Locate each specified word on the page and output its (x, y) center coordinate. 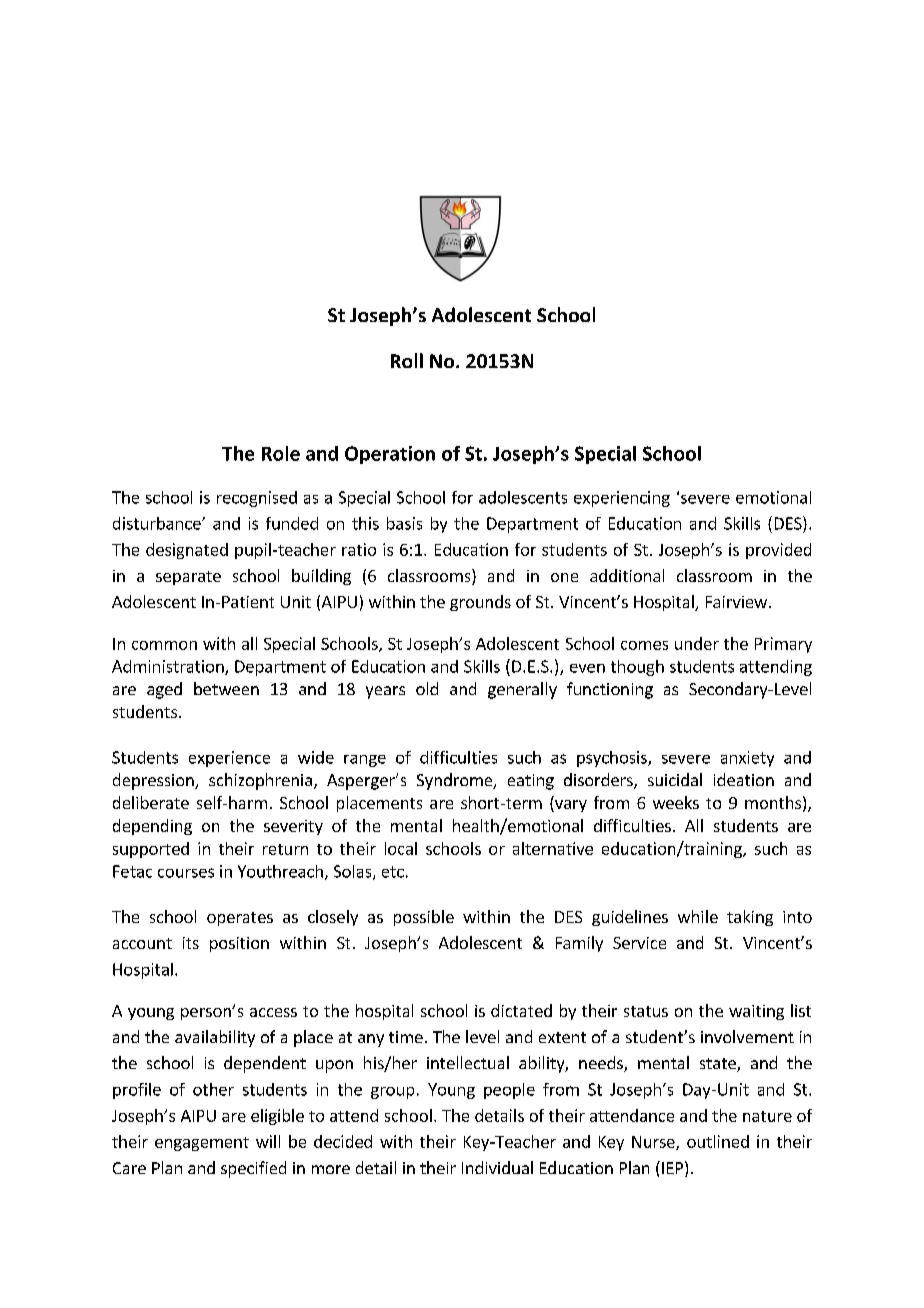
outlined (718, 1141)
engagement (202, 1144)
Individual (497, 1167)
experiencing (622, 499)
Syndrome (456, 781)
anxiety (747, 759)
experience (229, 759)
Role (281, 453)
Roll (407, 360)
